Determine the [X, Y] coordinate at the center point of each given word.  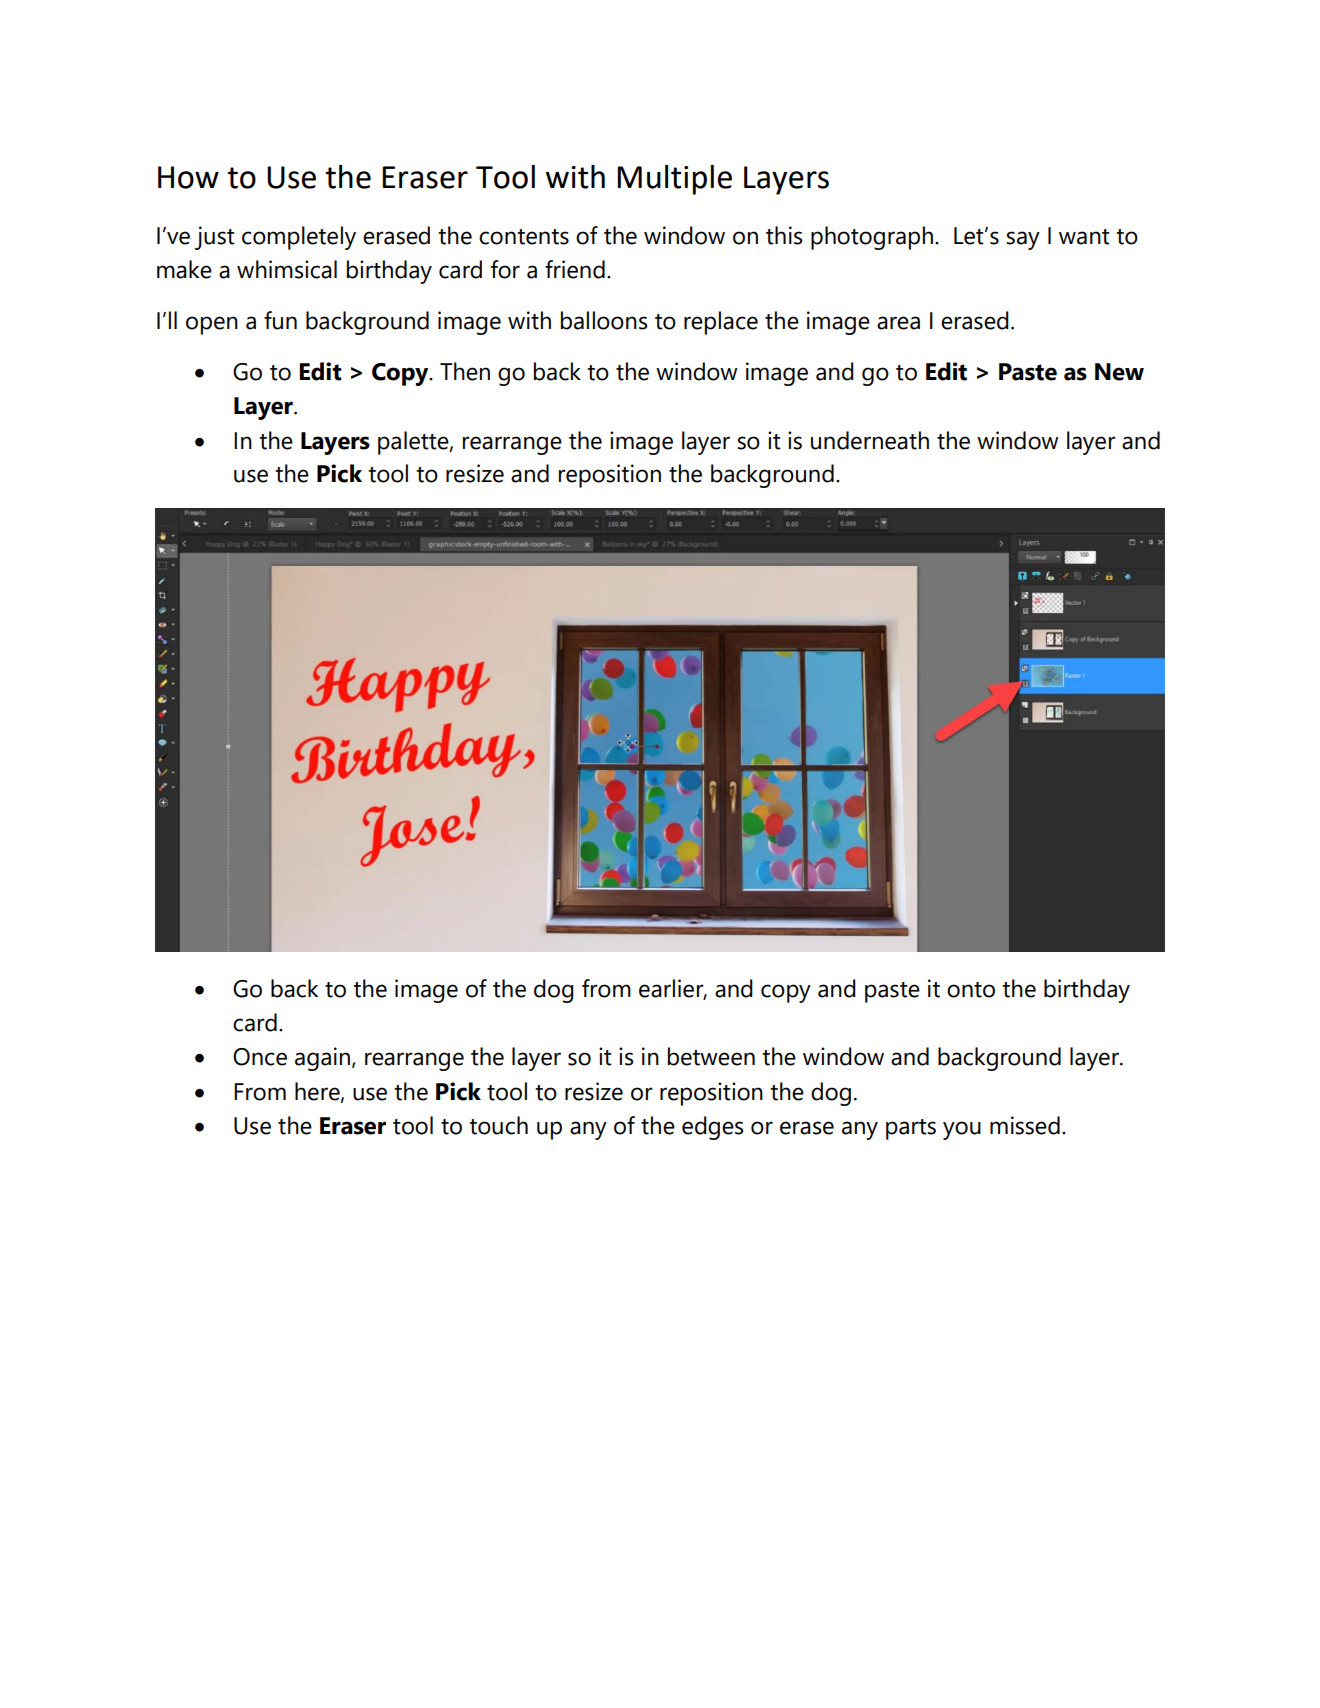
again [324, 1059]
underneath [870, 440]
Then [465, 371]
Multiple [674, 180]
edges [712, 1128]
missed [1025, 1125]
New [1119, 372]
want [1084, 237]
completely [299, 238]
